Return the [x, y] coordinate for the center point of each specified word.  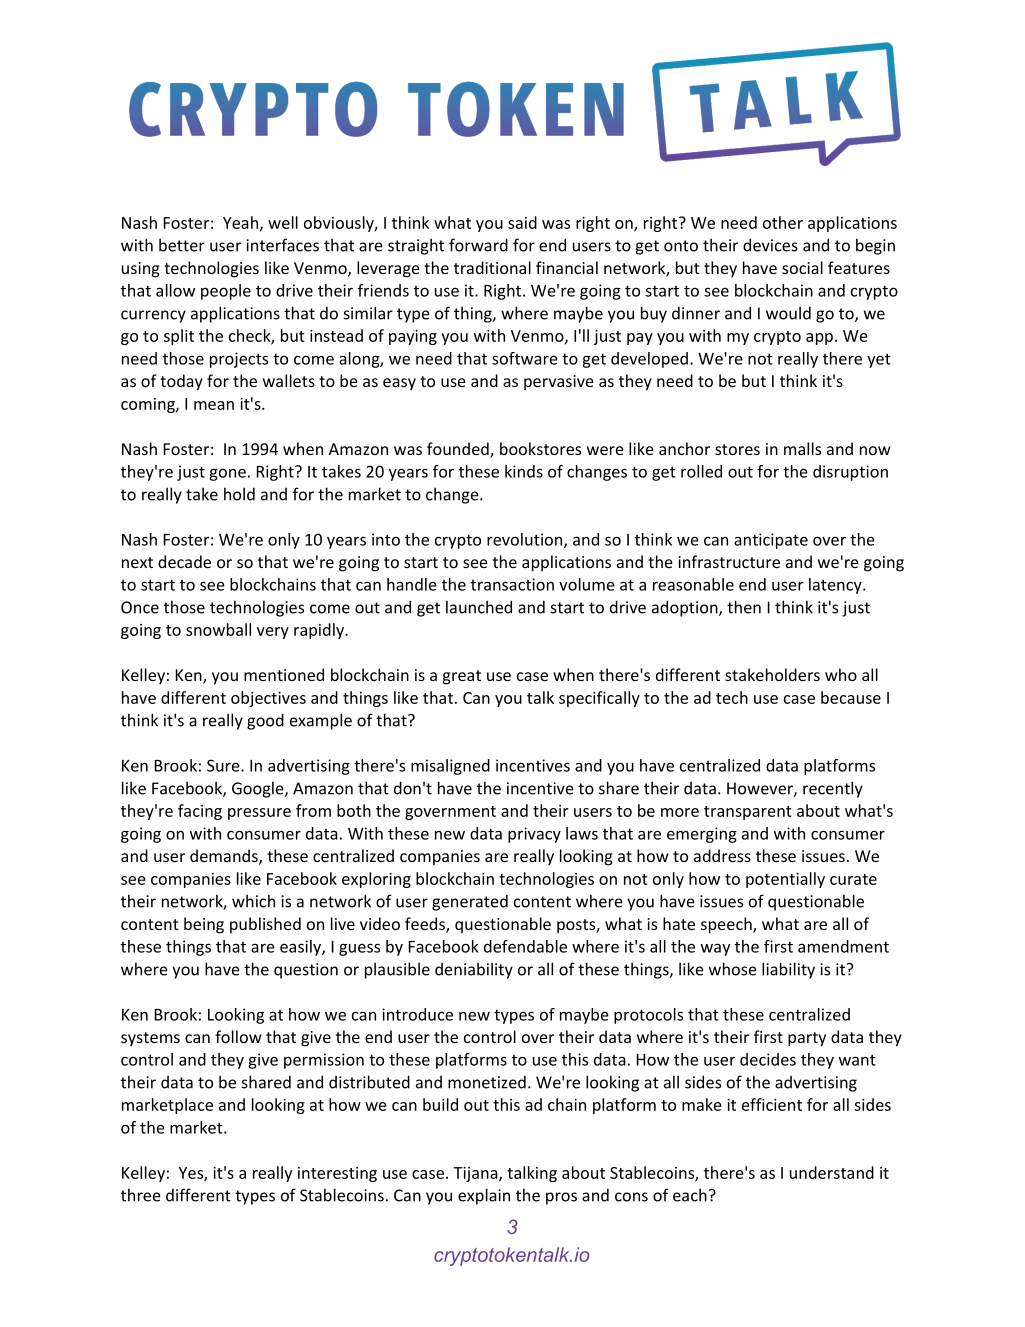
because [851, 697]
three [141, 1195]
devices [770, 245]
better [182, 245]
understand [832, 1172]
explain [484, 1196]
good [265, 721]
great [462, 677]
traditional [492, 267]
